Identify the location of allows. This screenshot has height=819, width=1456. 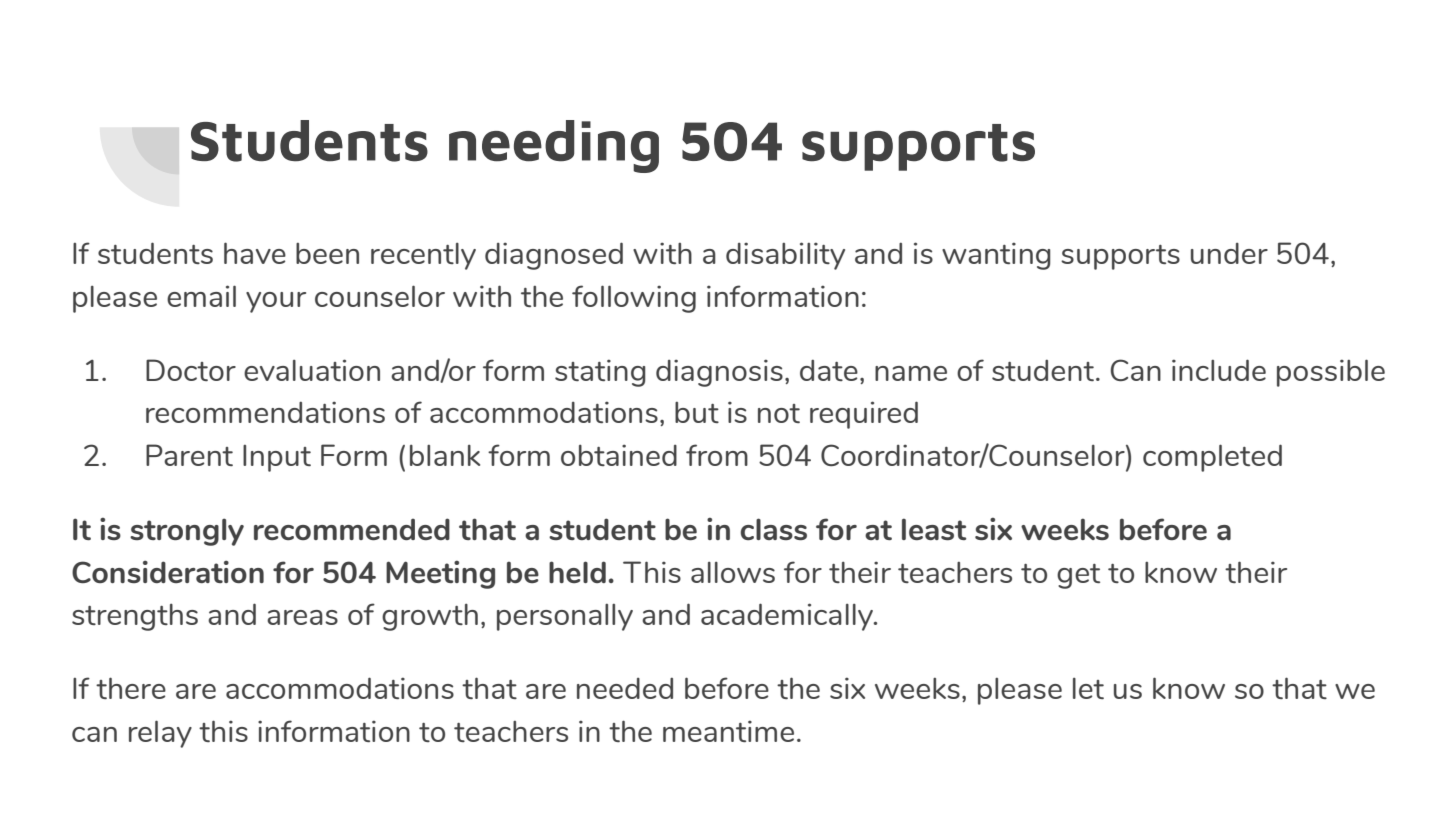
(733, 572).
